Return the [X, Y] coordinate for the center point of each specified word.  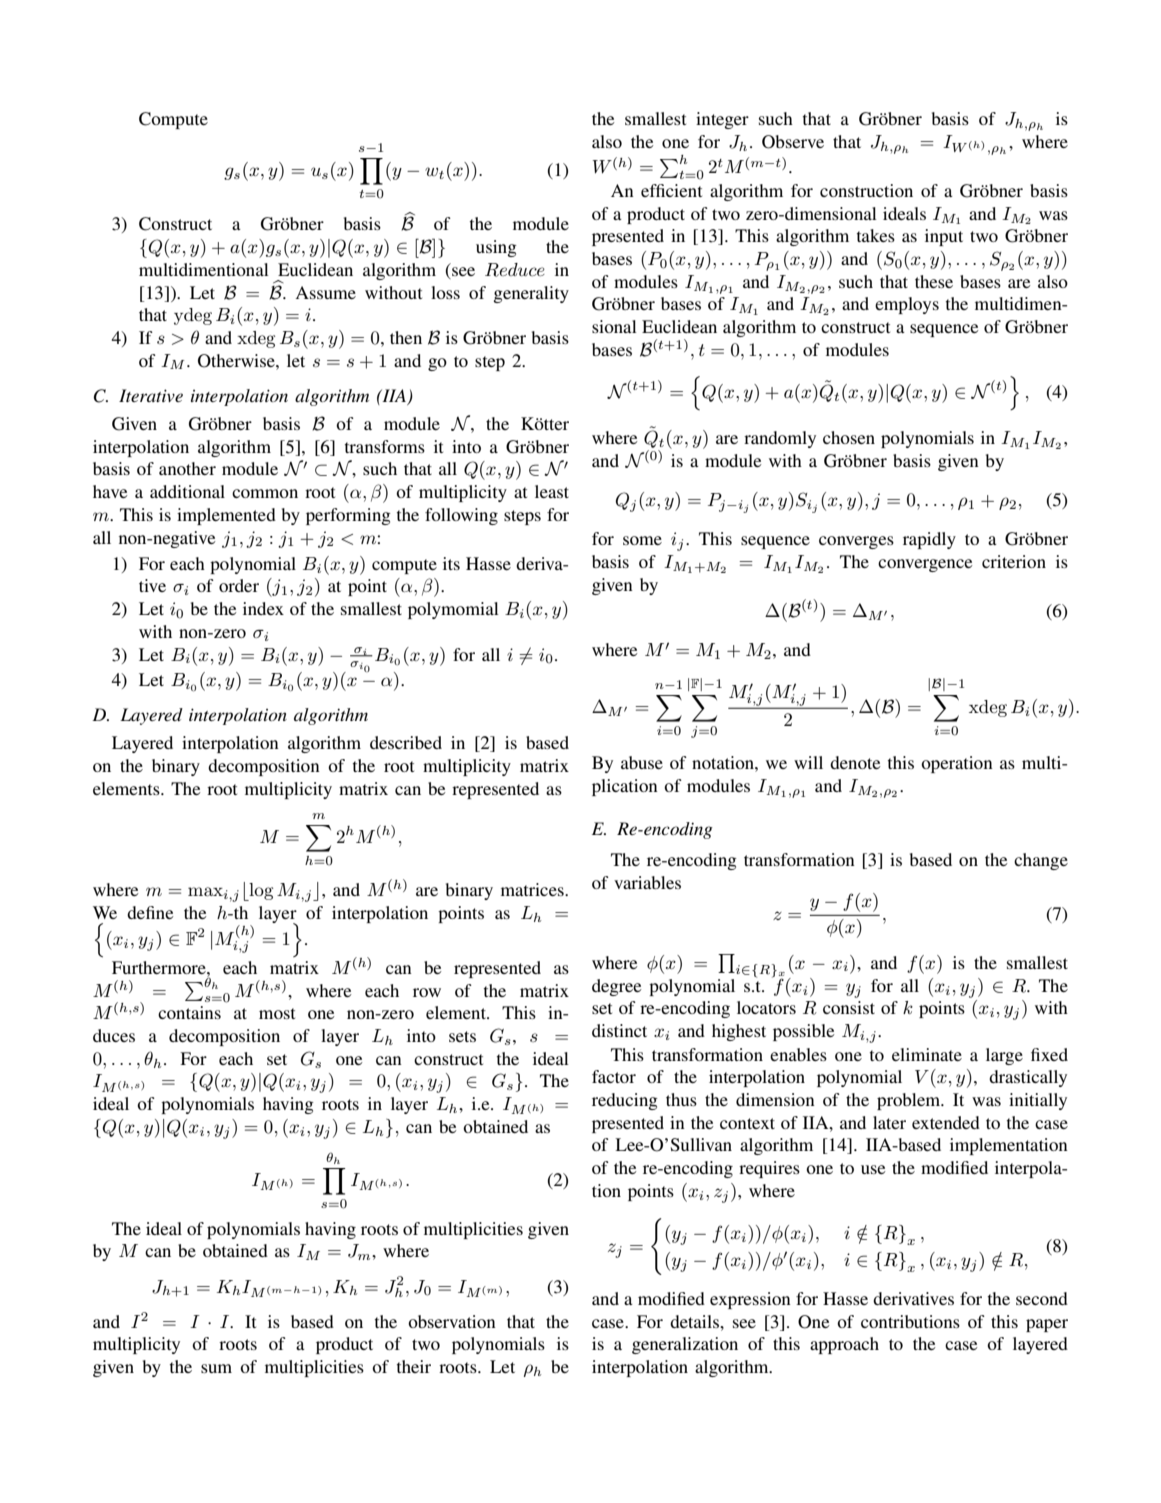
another [187, 468]
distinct [619, 1030]
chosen [849, 437]
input [944, 237]
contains [189, 1012]
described [406, 742]
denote [855, 762]
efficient [671, 190]
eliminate [927, 1054]
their [414, 1366]
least [552, 491]
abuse [642, 762]
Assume [326, 292]
